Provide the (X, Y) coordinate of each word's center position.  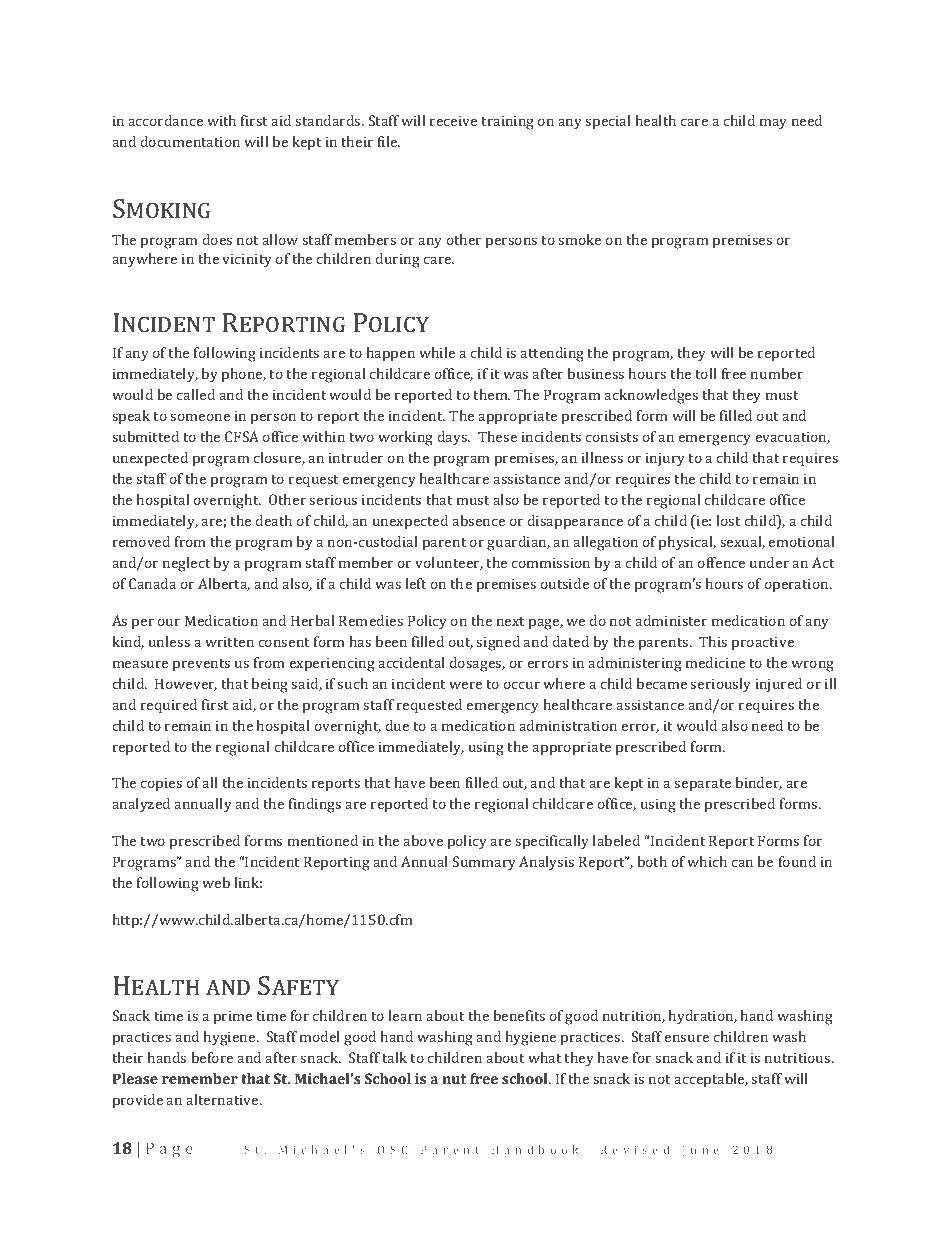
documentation (190, 141)
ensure (687, 1038)
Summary (484, 863)
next (510, 621)
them (491, 394)
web (216, 882)
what (544, 1057)
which (707, 861)
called (196, 394)
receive (453, 121)
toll (706, 373)
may (773, 124)
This (713, 641)
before (212, 1057)
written (229, 642)
